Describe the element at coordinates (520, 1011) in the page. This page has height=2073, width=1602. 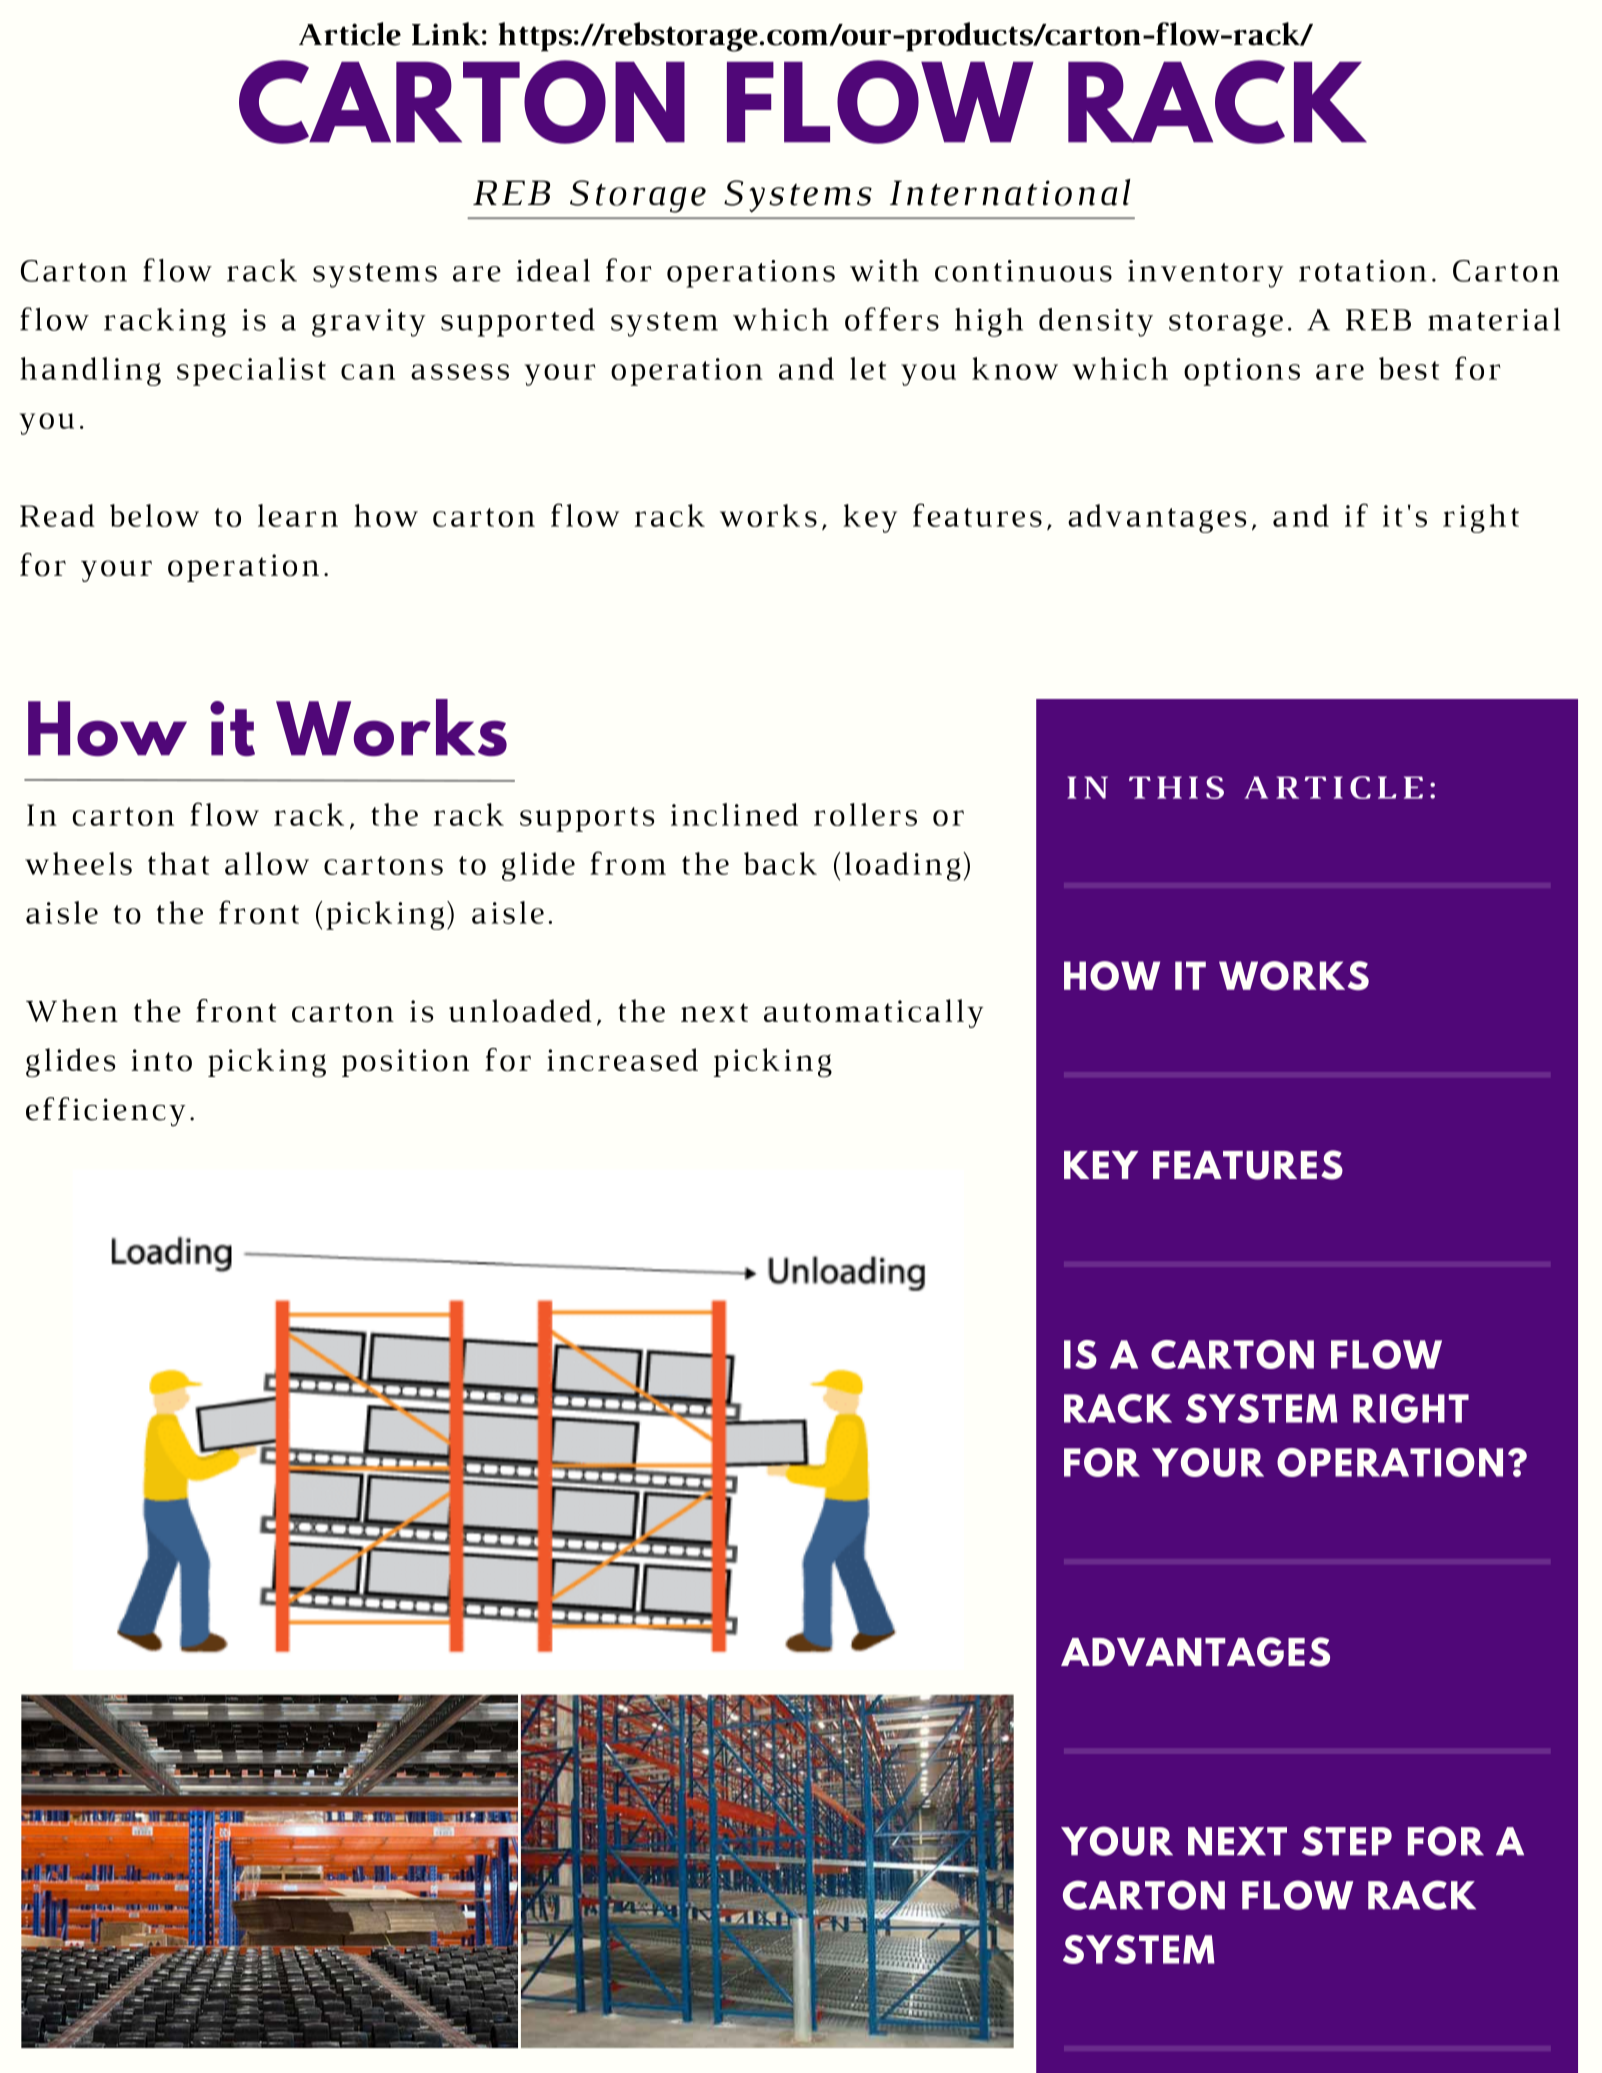
I see `unloaded` at that location.
